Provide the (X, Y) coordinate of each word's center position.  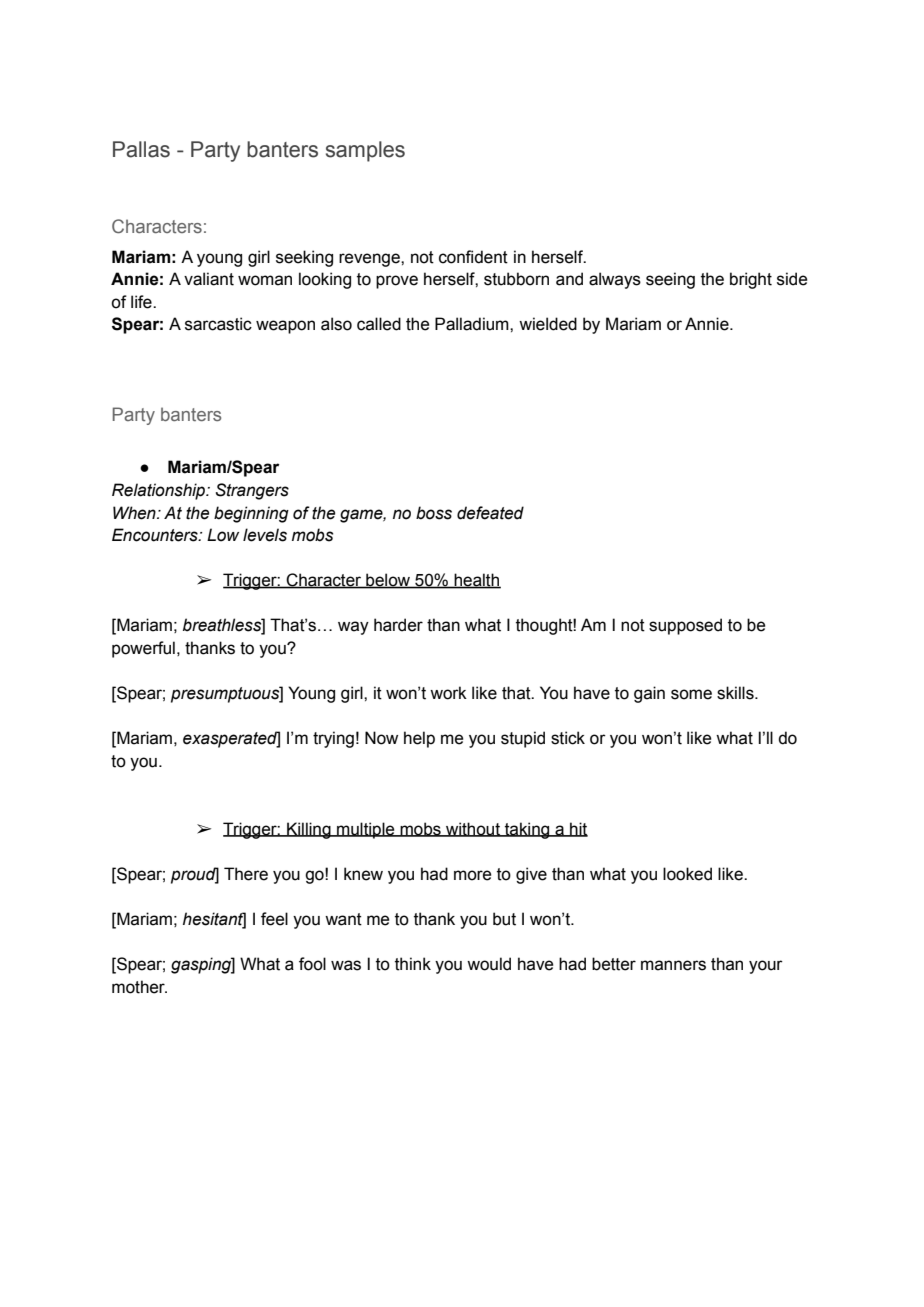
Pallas (141, 149)
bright (751, 280)
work (448, 693)
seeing (670, 280)
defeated (490, 513)
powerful (143, 649)
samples (365, 151)
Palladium (473, 324)
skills (736, 693)
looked (687, 874)
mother (139, 987)
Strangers (252, 491)
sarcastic (218, 324)
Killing (309, 830)
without (473, 829)
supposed (685, 626)
